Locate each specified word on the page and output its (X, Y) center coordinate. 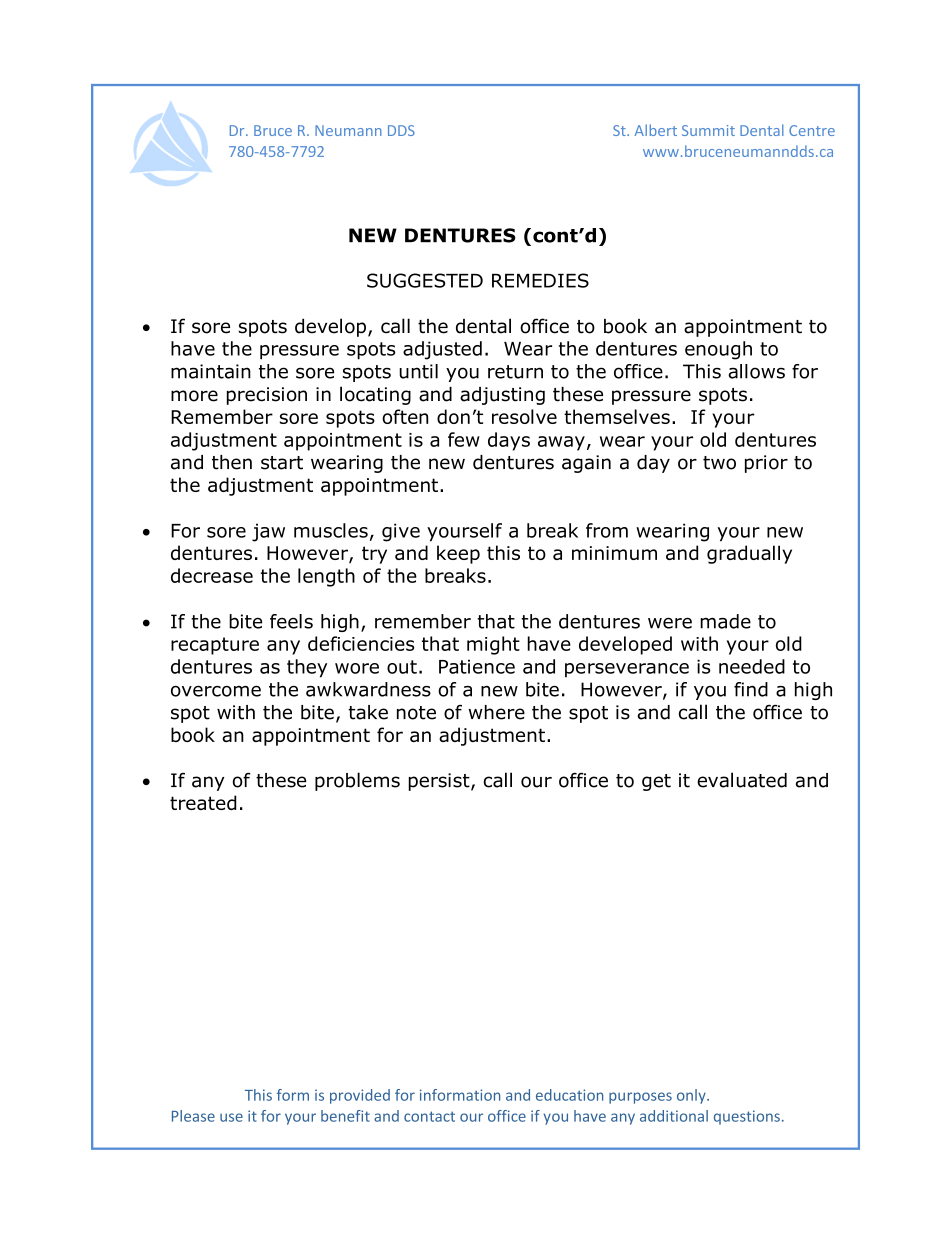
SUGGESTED (425, 280)
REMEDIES (540, 280)
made (725, 621)
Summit (708, 130)
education (569, 1095)
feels (291, 621)
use (231, 1117)
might (493, 645)
